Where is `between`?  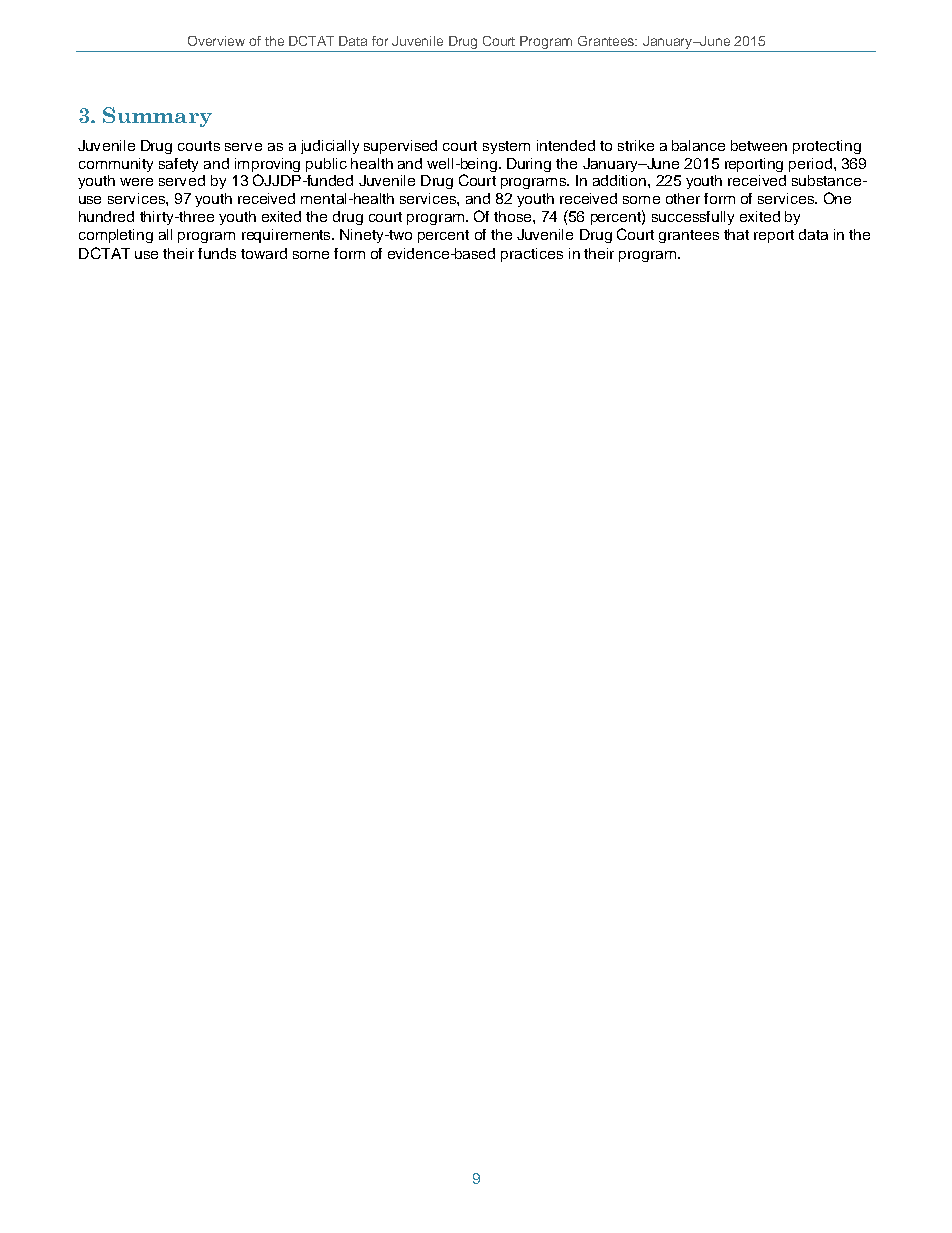
between is located at coordinates (759, 145).
